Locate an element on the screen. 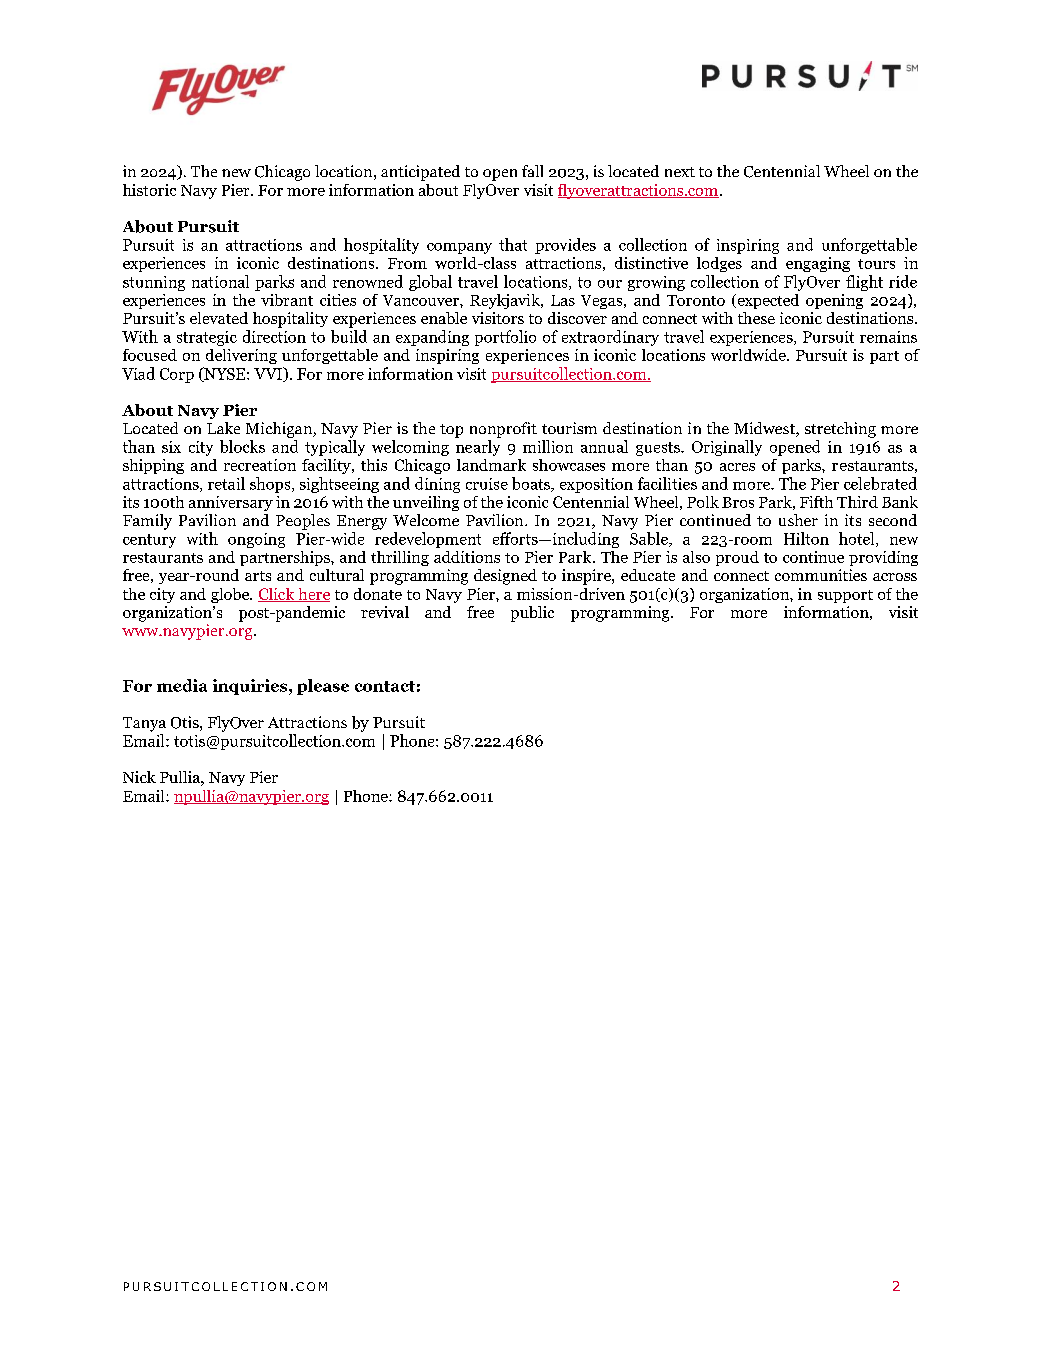 Image resolution: width=1041 pixels, height=1347 pixels. next is located at coordinates (680, 172).
